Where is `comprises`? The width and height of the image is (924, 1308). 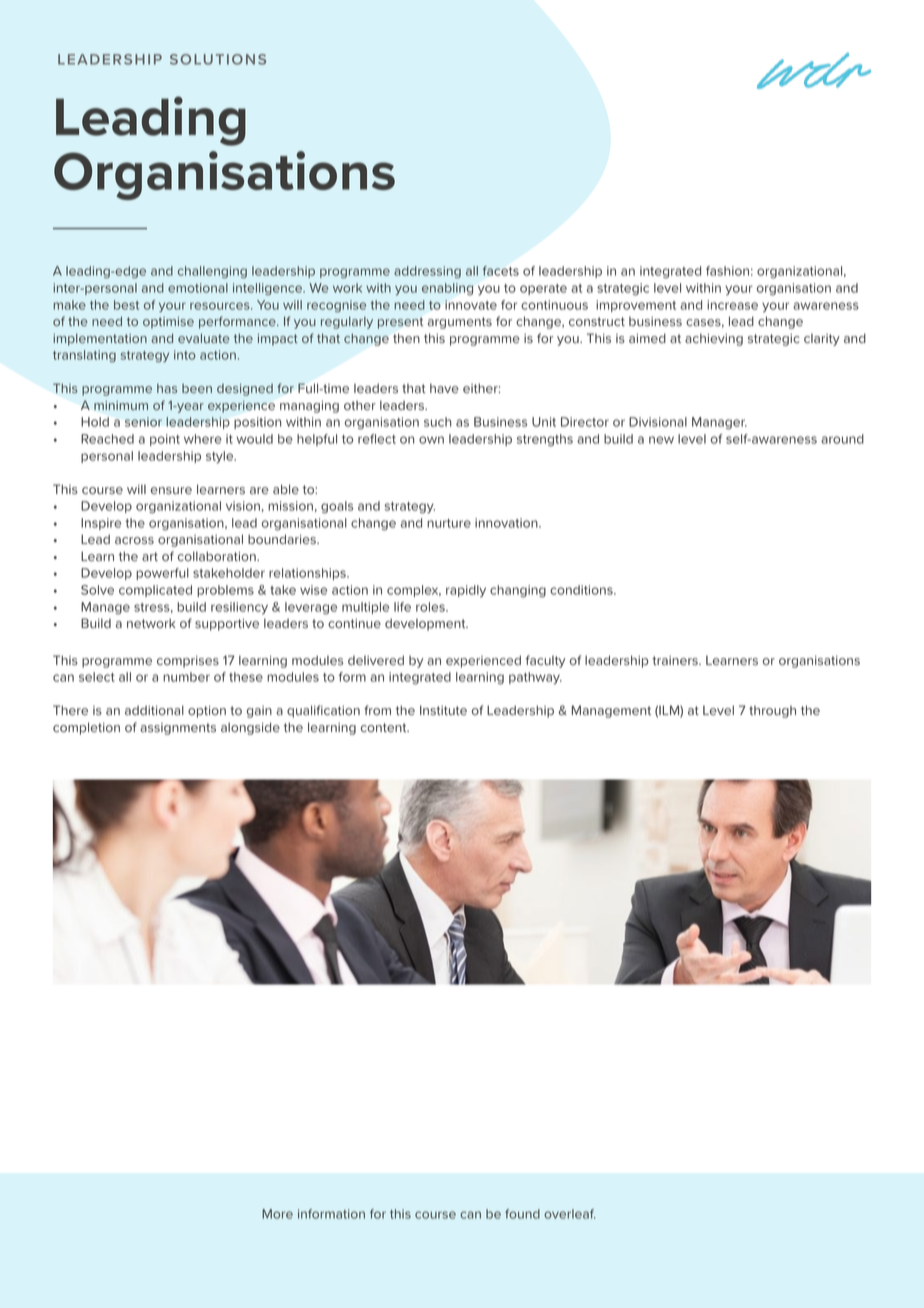 comprises is located at coordinates (188, 662).
